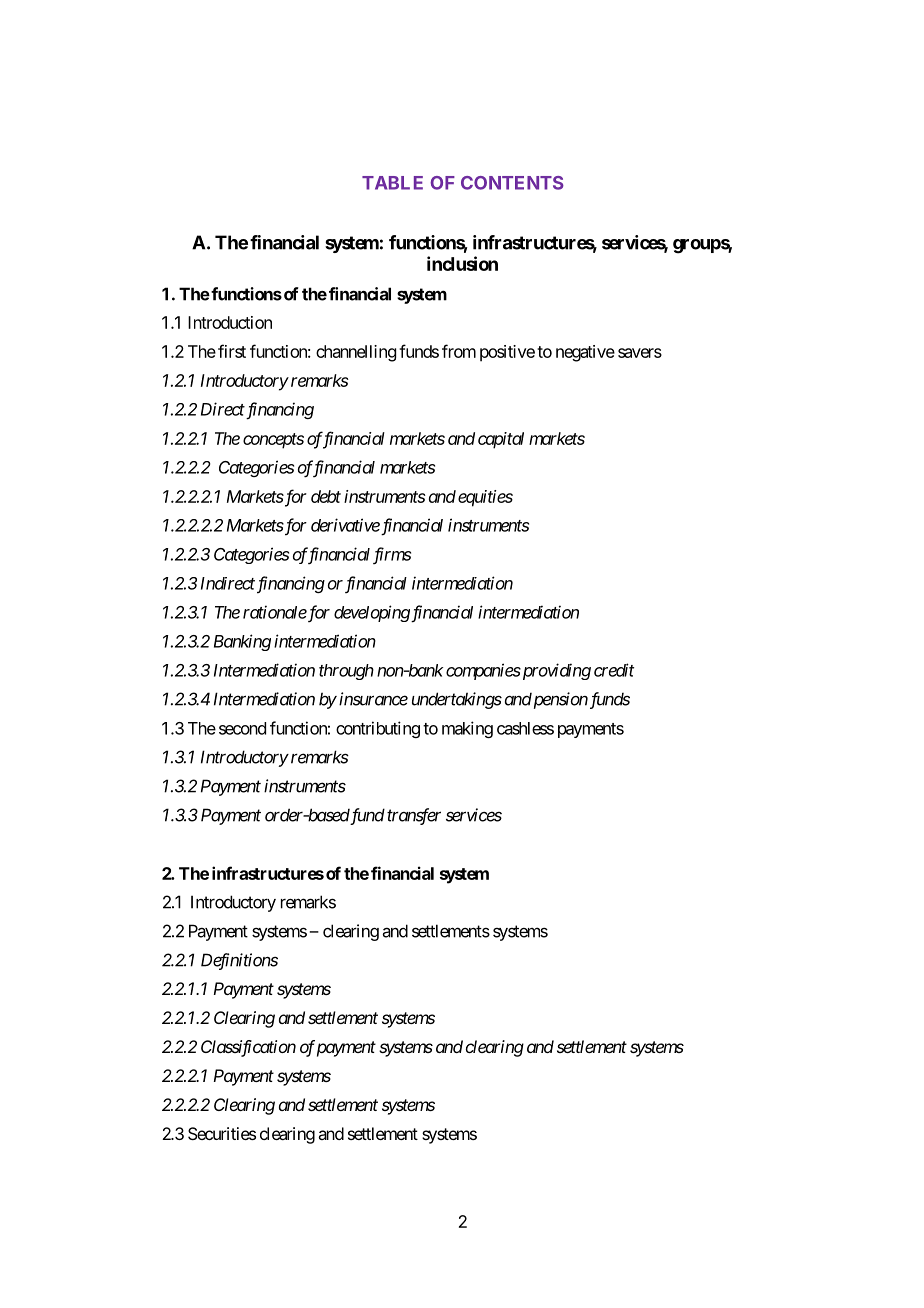 The height and width of the screenshot is (1308, 924). Describe the element at coordinates (232, 351) in the screenshot. I see `first` at that location.
